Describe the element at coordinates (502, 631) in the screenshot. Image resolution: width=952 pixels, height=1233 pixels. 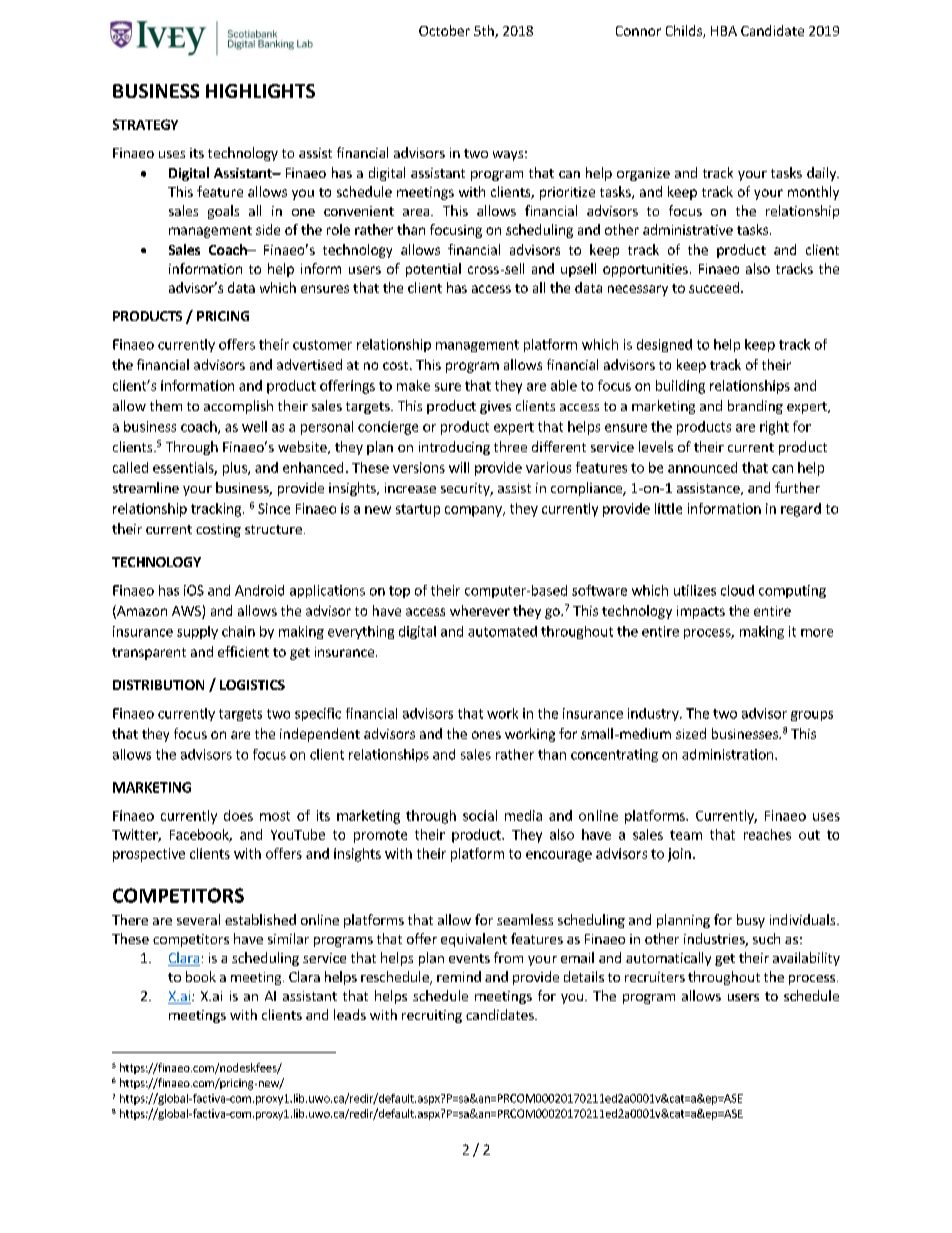
I see `automated` at that location.
